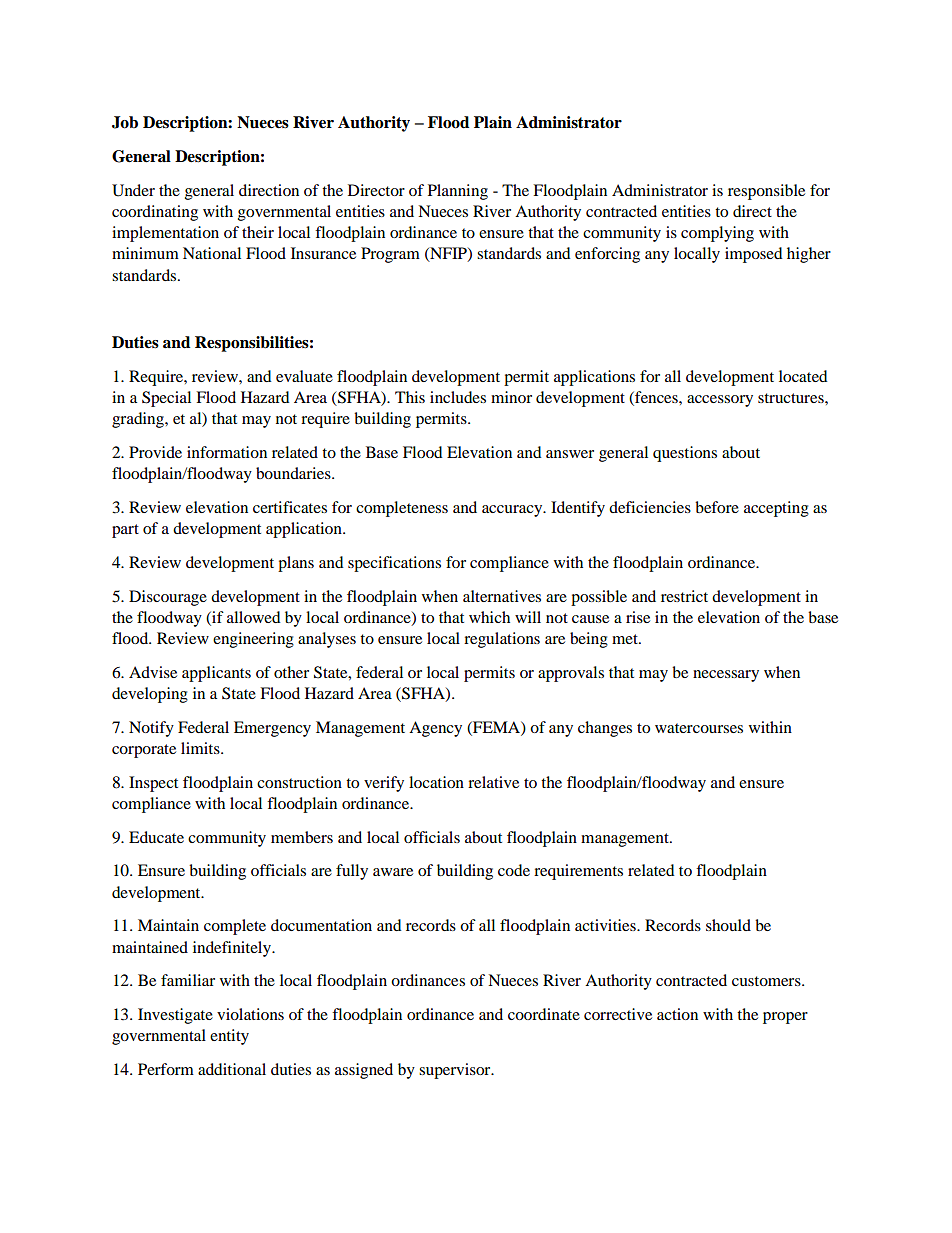 The image size is (952, 1233). What do you see at coordinates (766, 192) in the screenshot?
I see `responsible` at bounding box center [766, 192].
